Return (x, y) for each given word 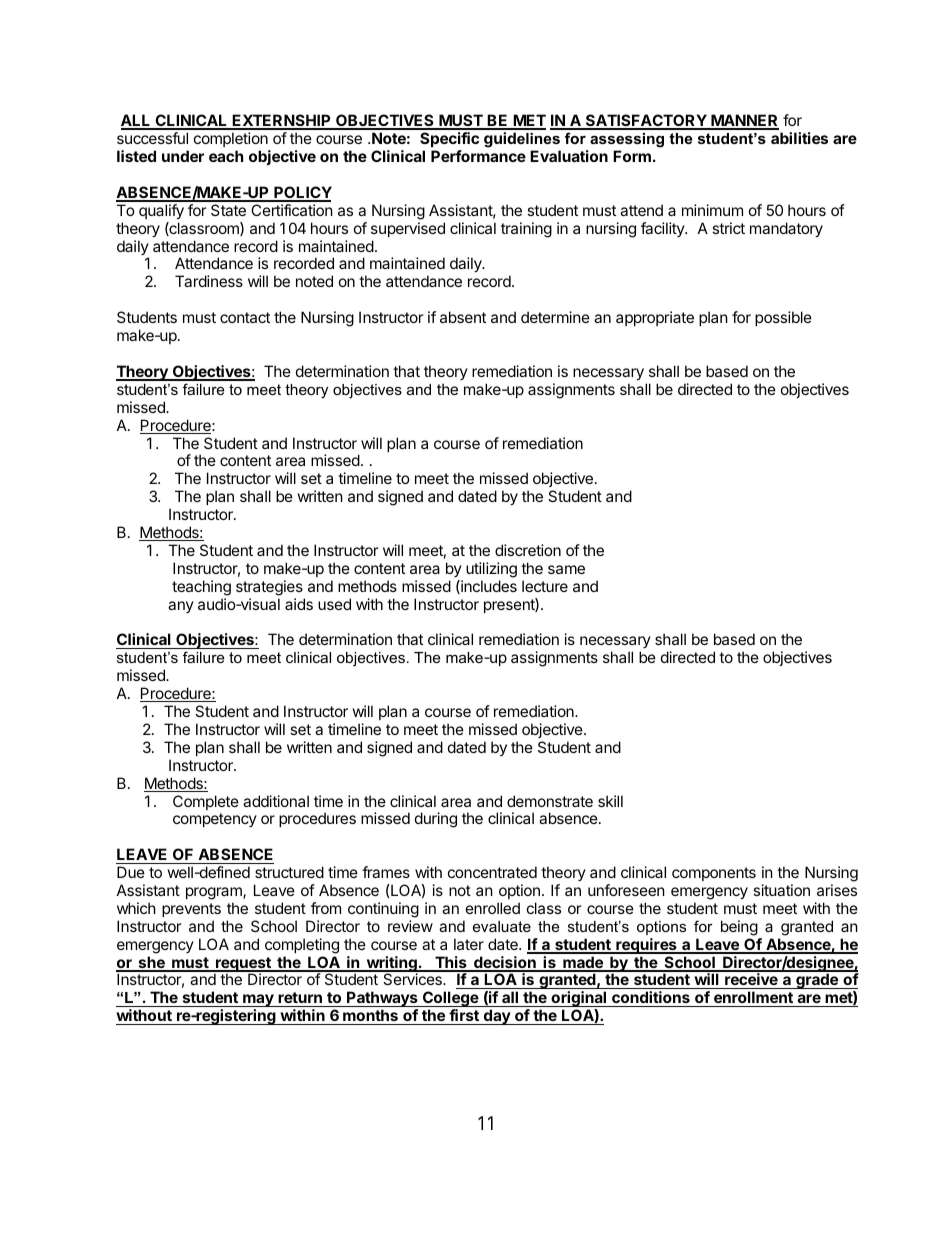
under (183, 156)
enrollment (753, 999)
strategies (269, 588)
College (450, 1000)
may (258, 1002)
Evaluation (569, 156)
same (566, 569)
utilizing (491, 570)
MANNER (744, 121)
